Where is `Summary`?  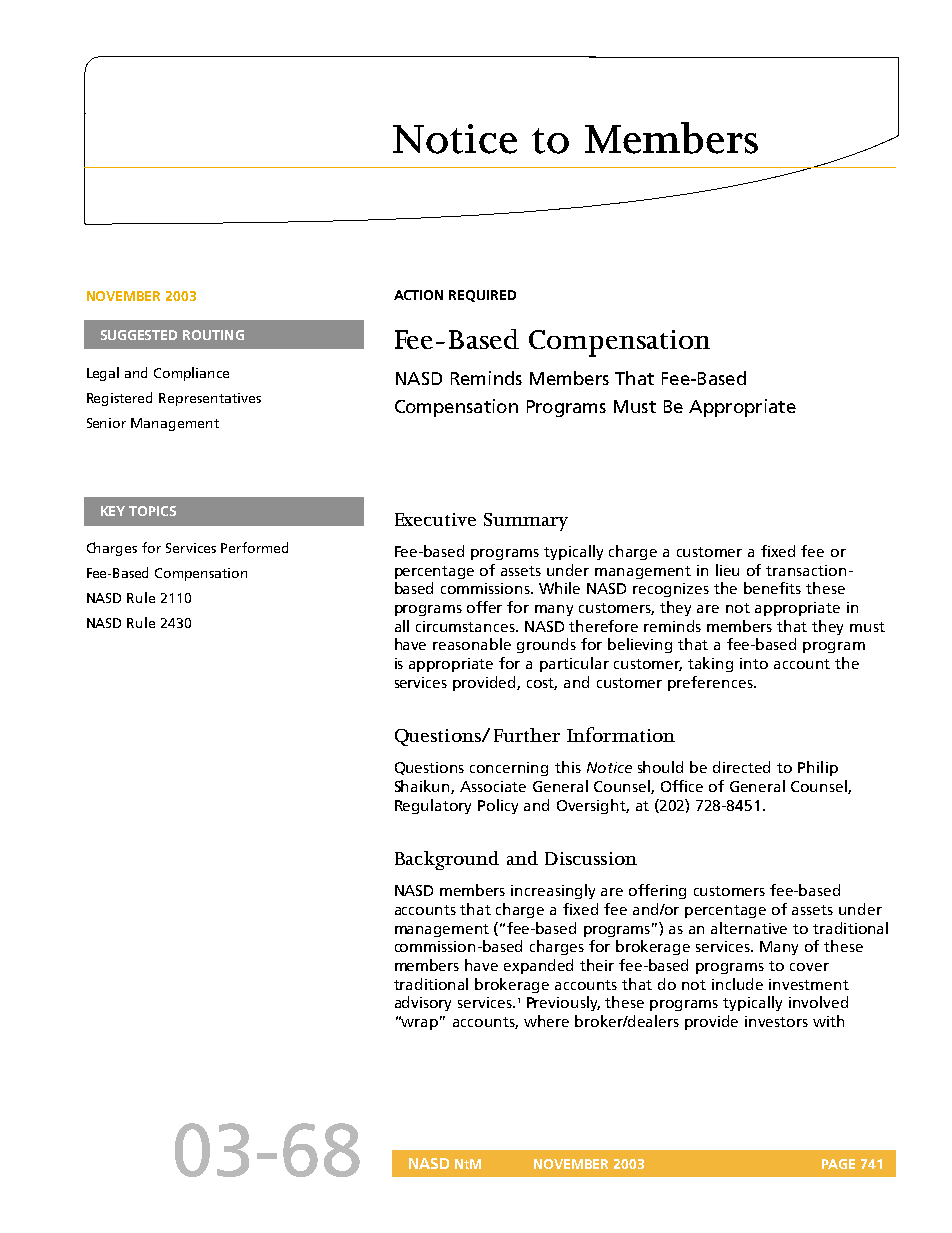 Summary is located at coordinates (526, 522).
